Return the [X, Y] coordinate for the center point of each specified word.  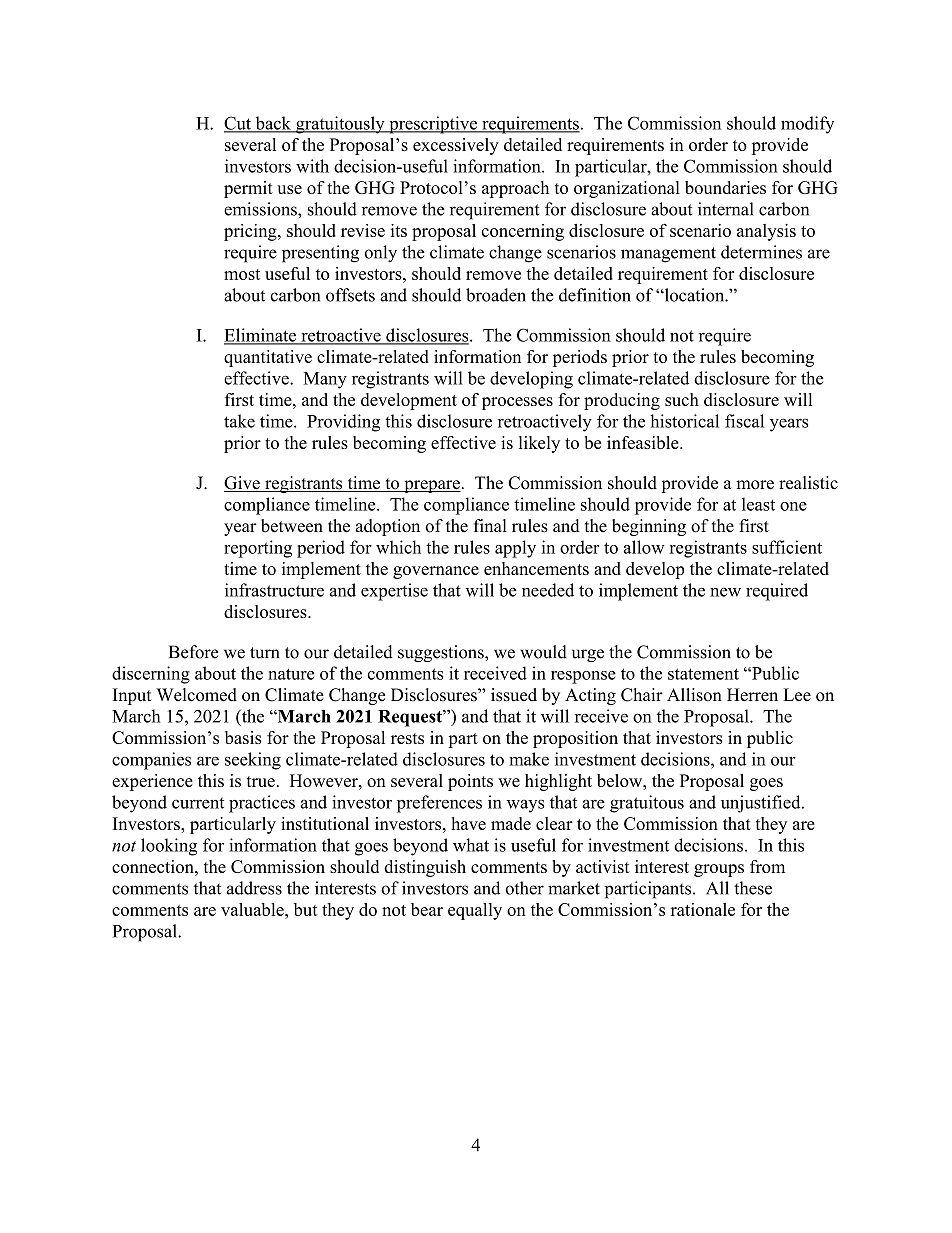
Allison [694, 695]
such [682, 399]
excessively [456, 146]
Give [243, 484]
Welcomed [196, 695]
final [490, 525]
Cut [238, 124]
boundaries [725, 187]
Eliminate [261, 336]
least [758, 504]
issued [514, 695]
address [254, 888]
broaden [496, 295]
